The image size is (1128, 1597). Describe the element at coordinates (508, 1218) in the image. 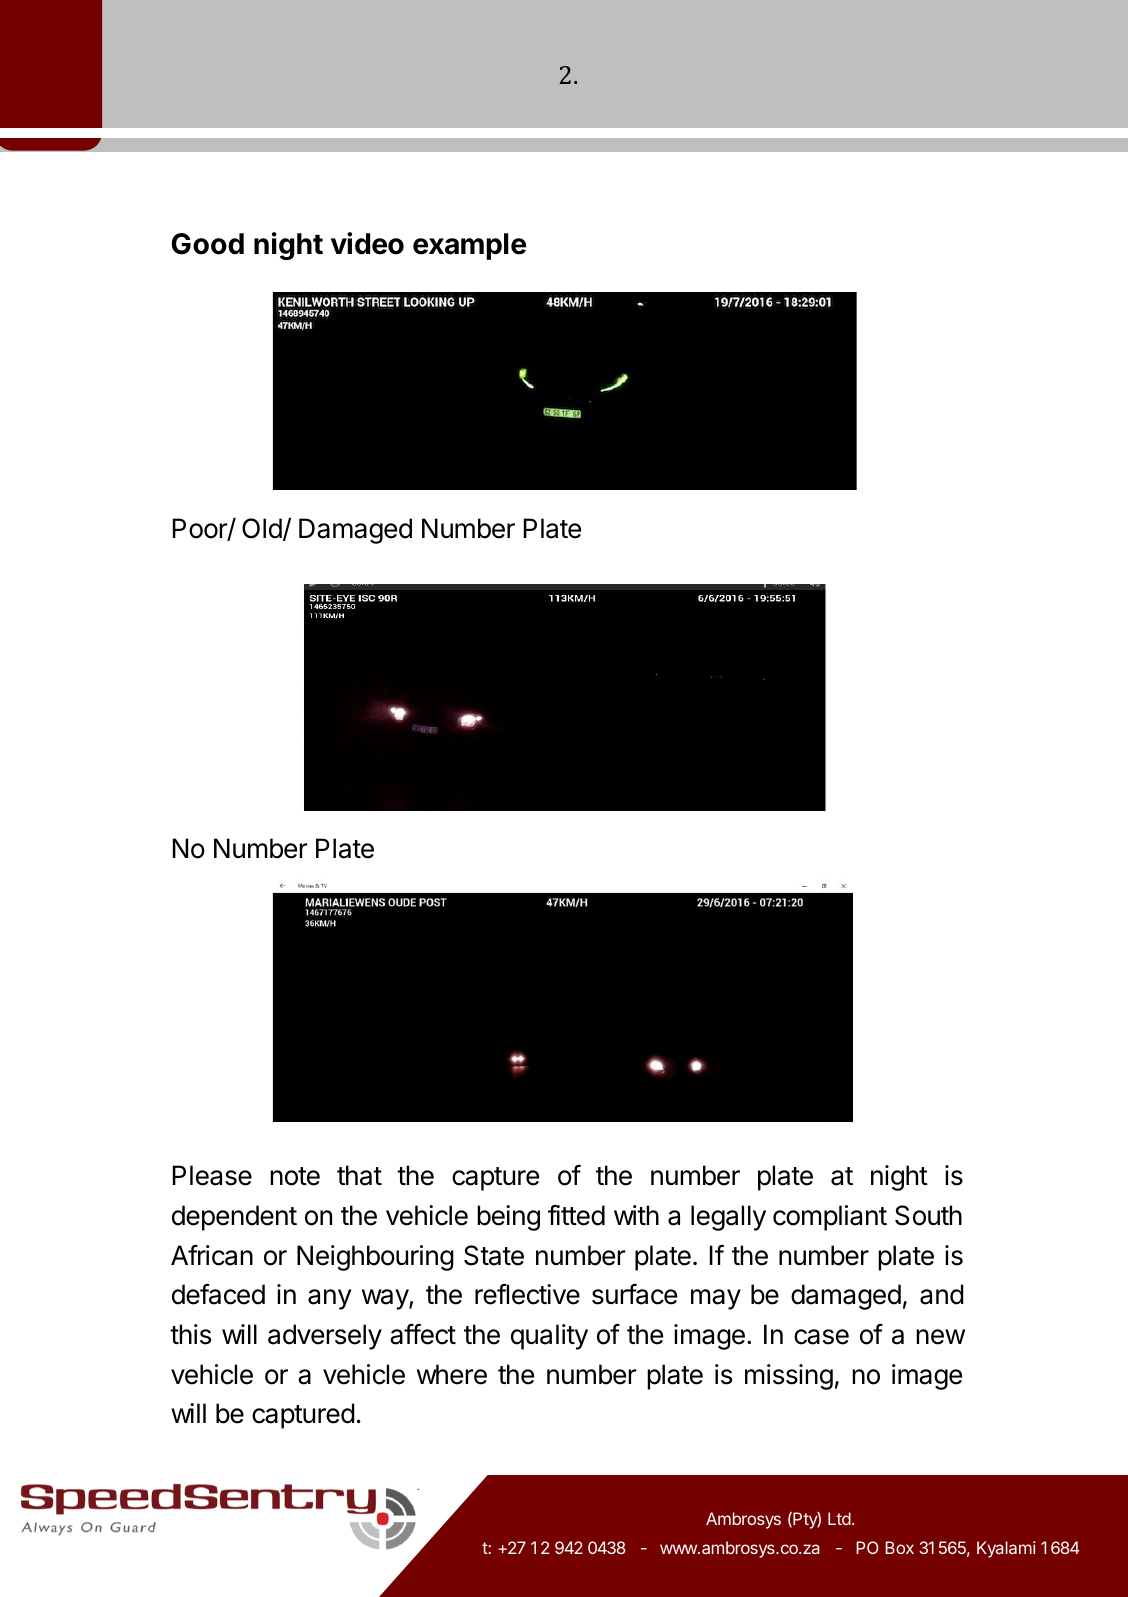

I see `being` at that location.
